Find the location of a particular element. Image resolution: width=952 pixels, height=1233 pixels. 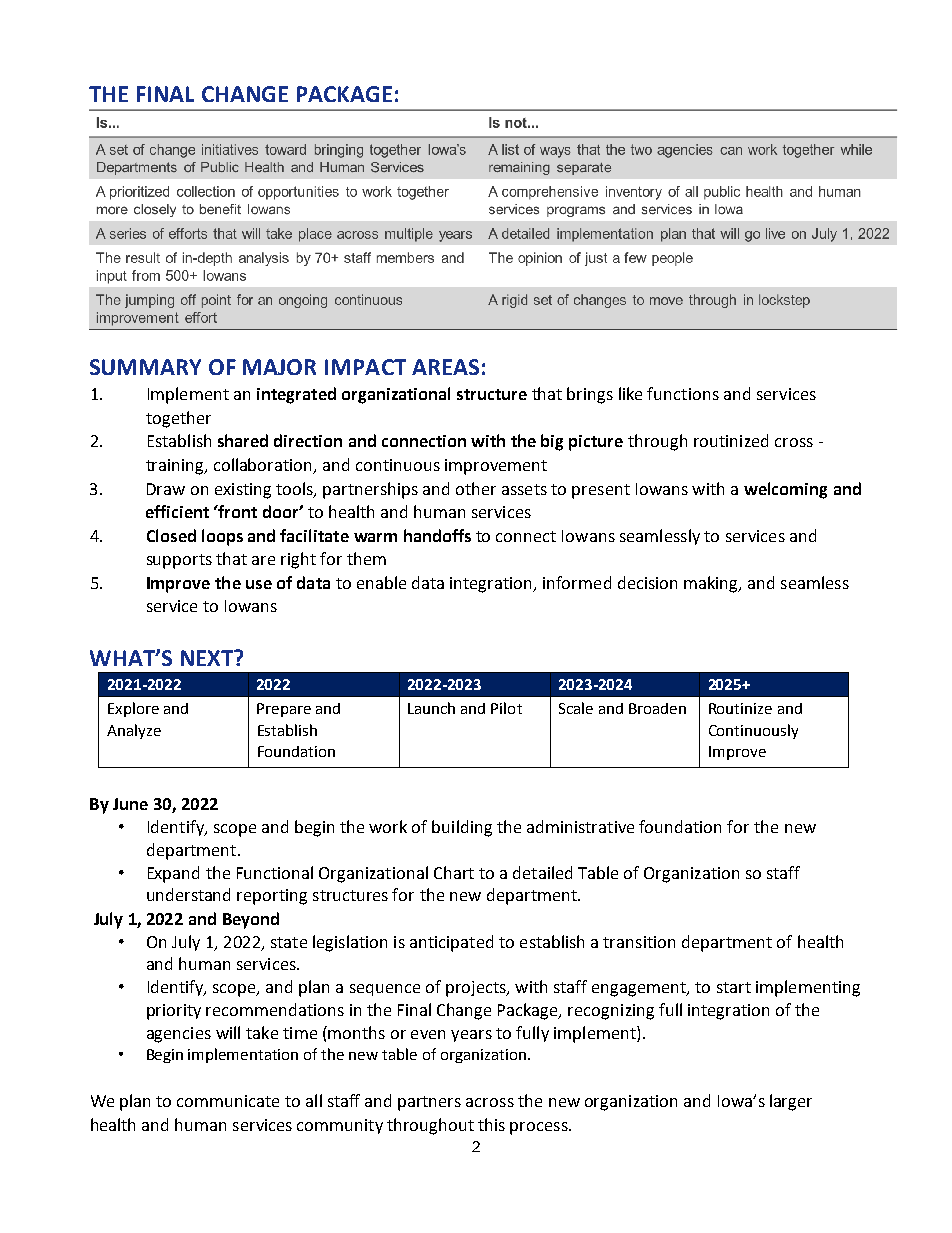

together is located at coordinates (178, 419).
